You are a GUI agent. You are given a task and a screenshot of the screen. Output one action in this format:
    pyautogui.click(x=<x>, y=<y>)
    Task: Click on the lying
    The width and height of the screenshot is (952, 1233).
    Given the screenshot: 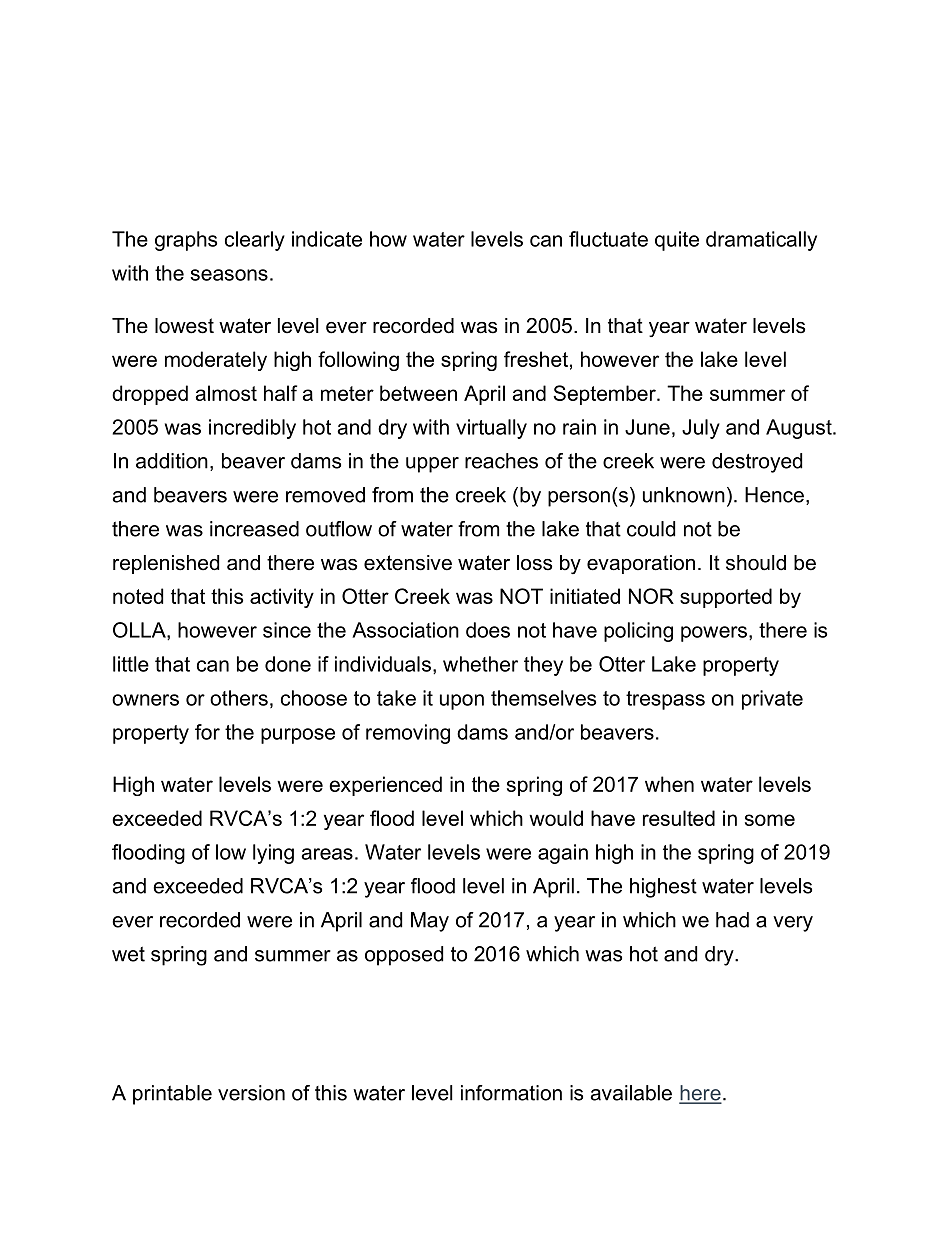 What is the action you would take?
    pyautogui.click(x=273, y=854)
